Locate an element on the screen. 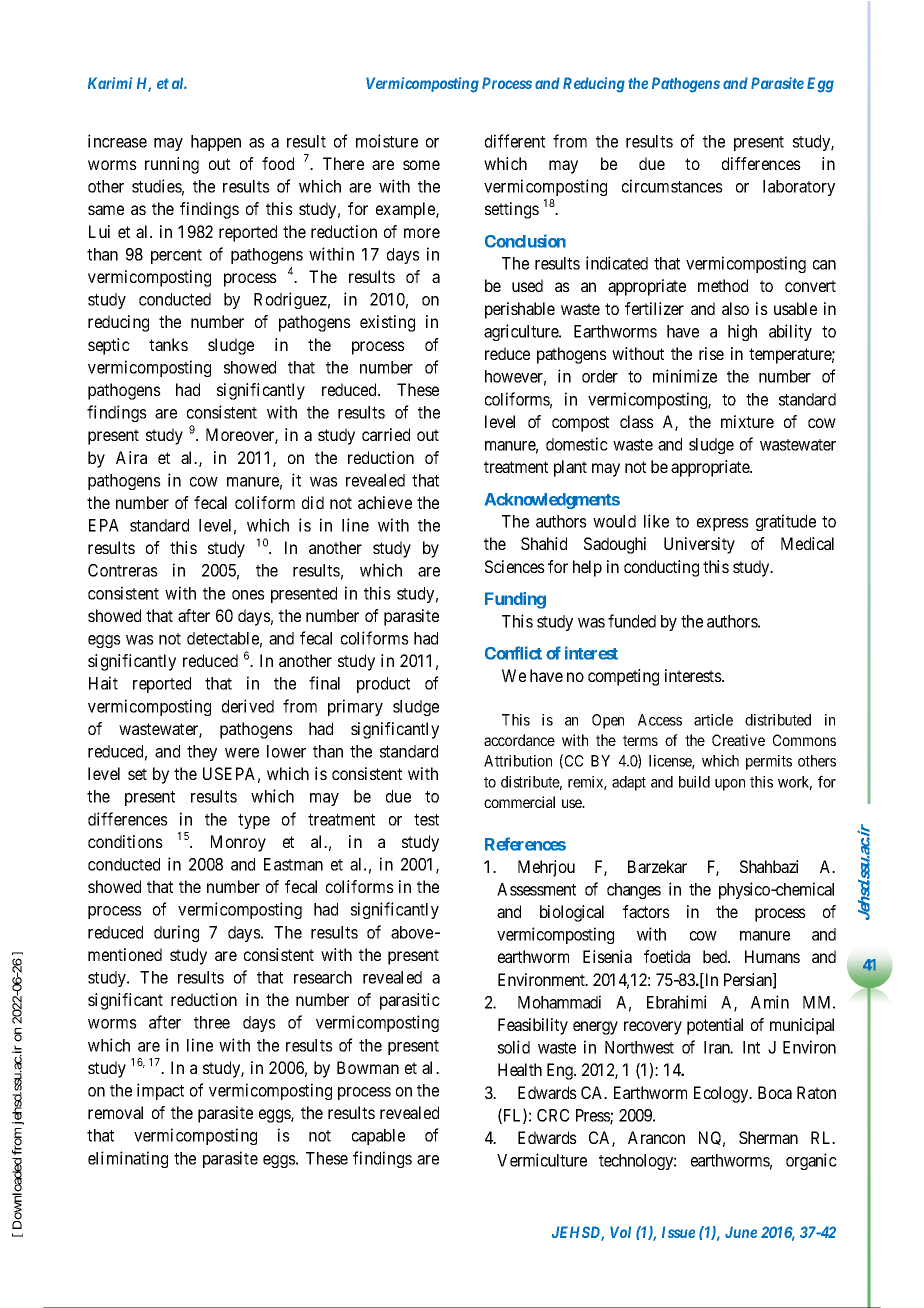 Image resolution: width=924 pixels, height=1308 pixels. happen is located at coordinates (216, 143).
